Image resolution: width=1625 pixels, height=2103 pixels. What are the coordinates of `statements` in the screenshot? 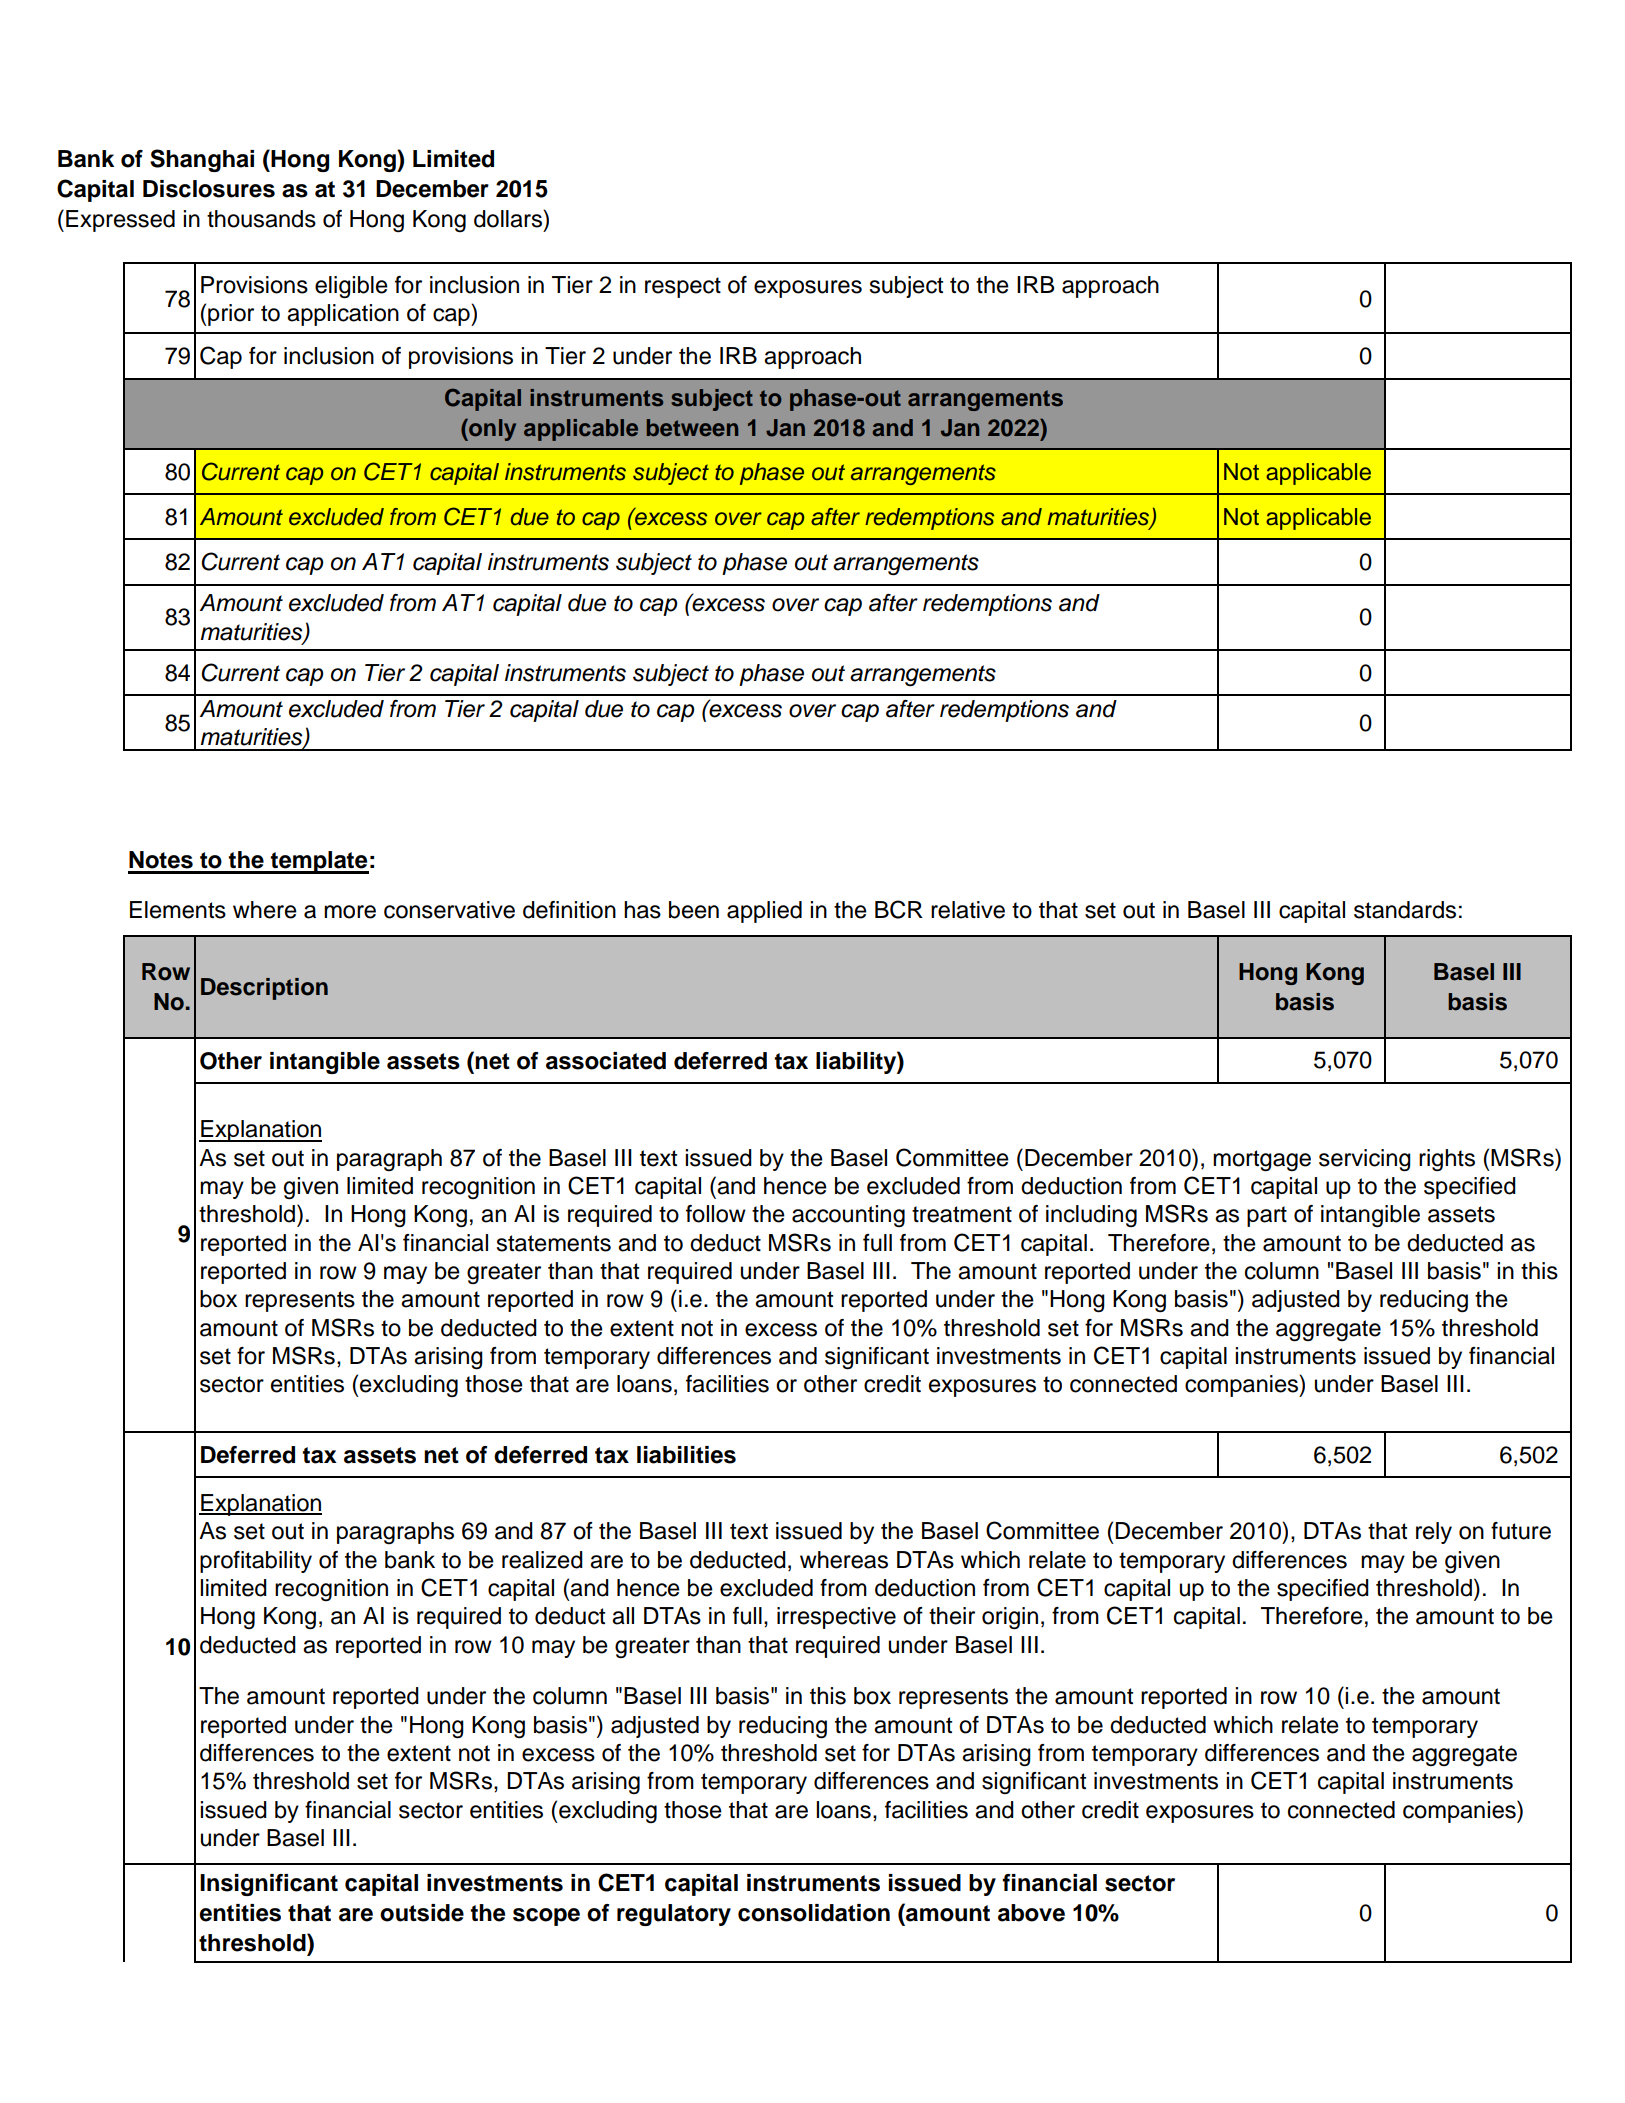 It's located at (553, 1243).
